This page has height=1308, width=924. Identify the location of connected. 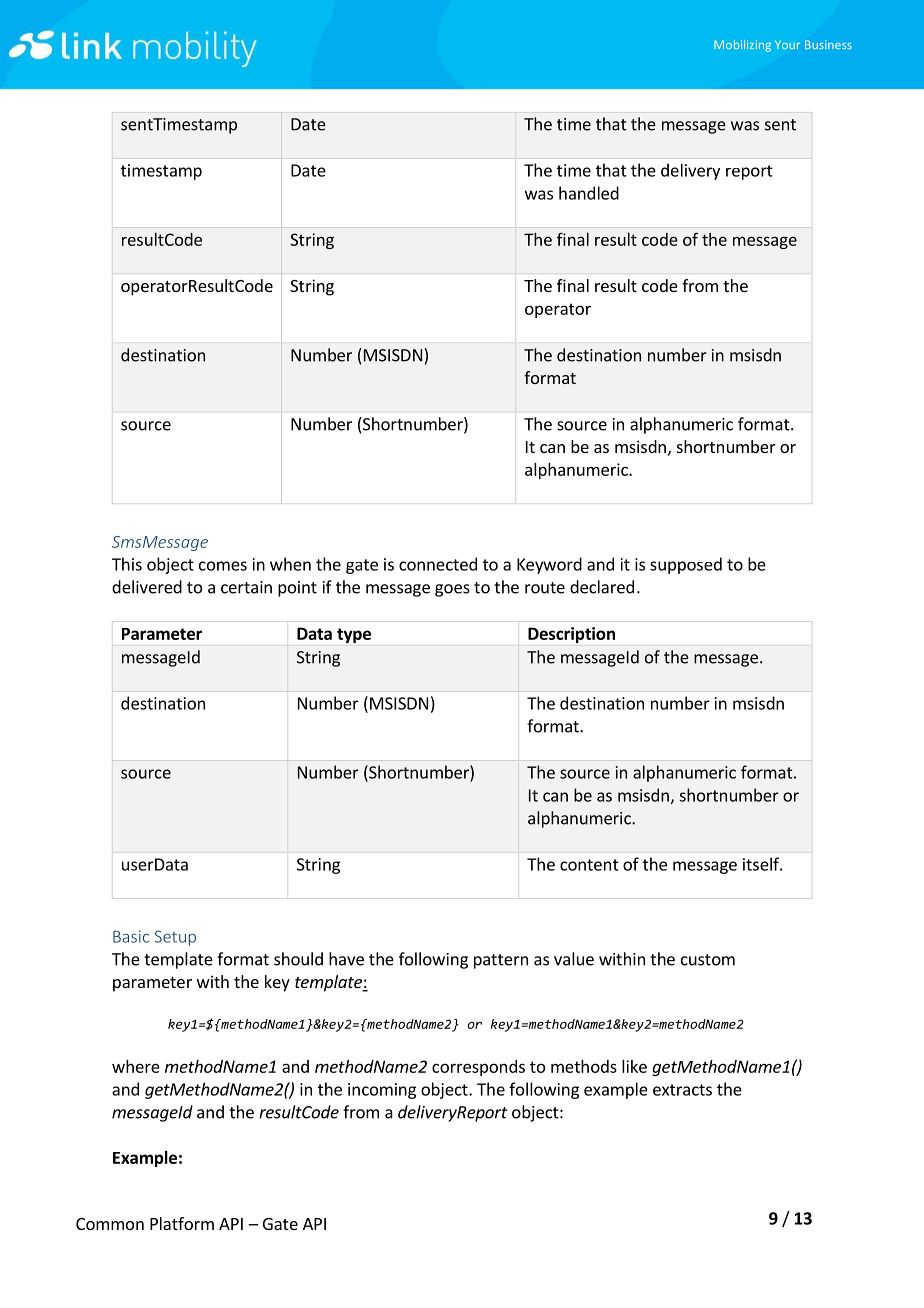
(438, 564).
